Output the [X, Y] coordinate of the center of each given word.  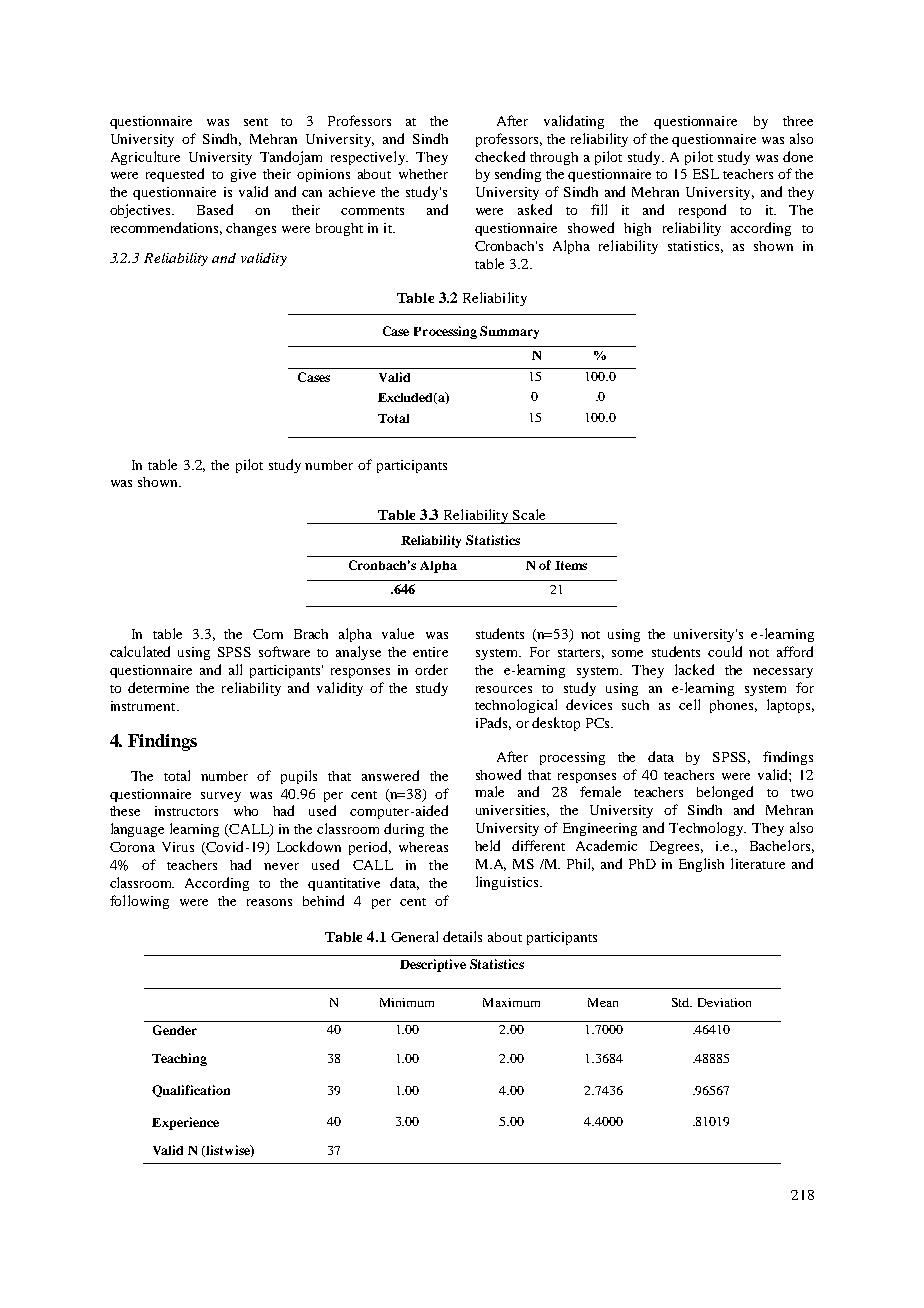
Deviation [724, 1002]
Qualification [191, 1091]
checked [500, 156]
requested [175, 175]
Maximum [511, 1002]
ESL [706, 174]
